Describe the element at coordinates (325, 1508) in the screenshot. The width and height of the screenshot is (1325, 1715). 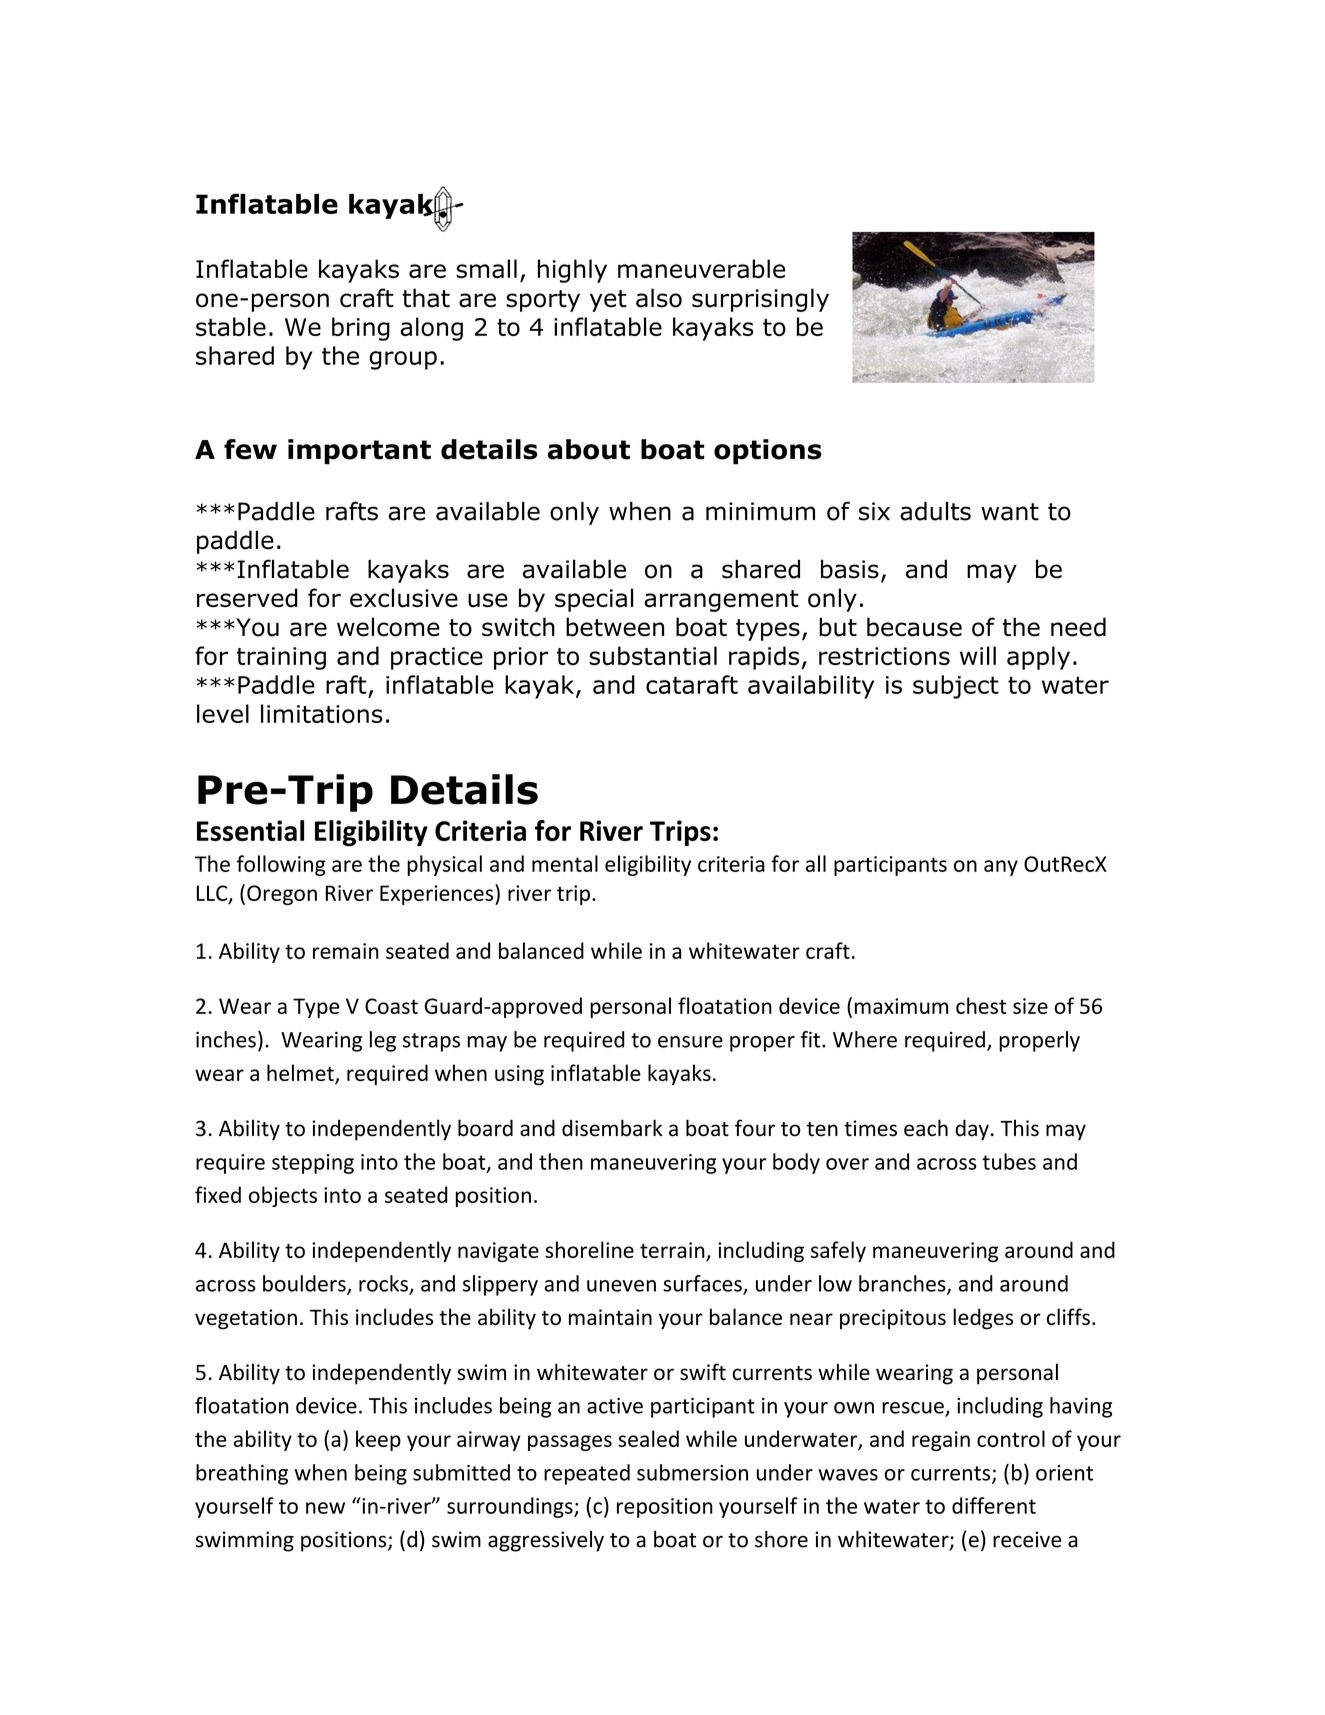
I see `new` at that location.
